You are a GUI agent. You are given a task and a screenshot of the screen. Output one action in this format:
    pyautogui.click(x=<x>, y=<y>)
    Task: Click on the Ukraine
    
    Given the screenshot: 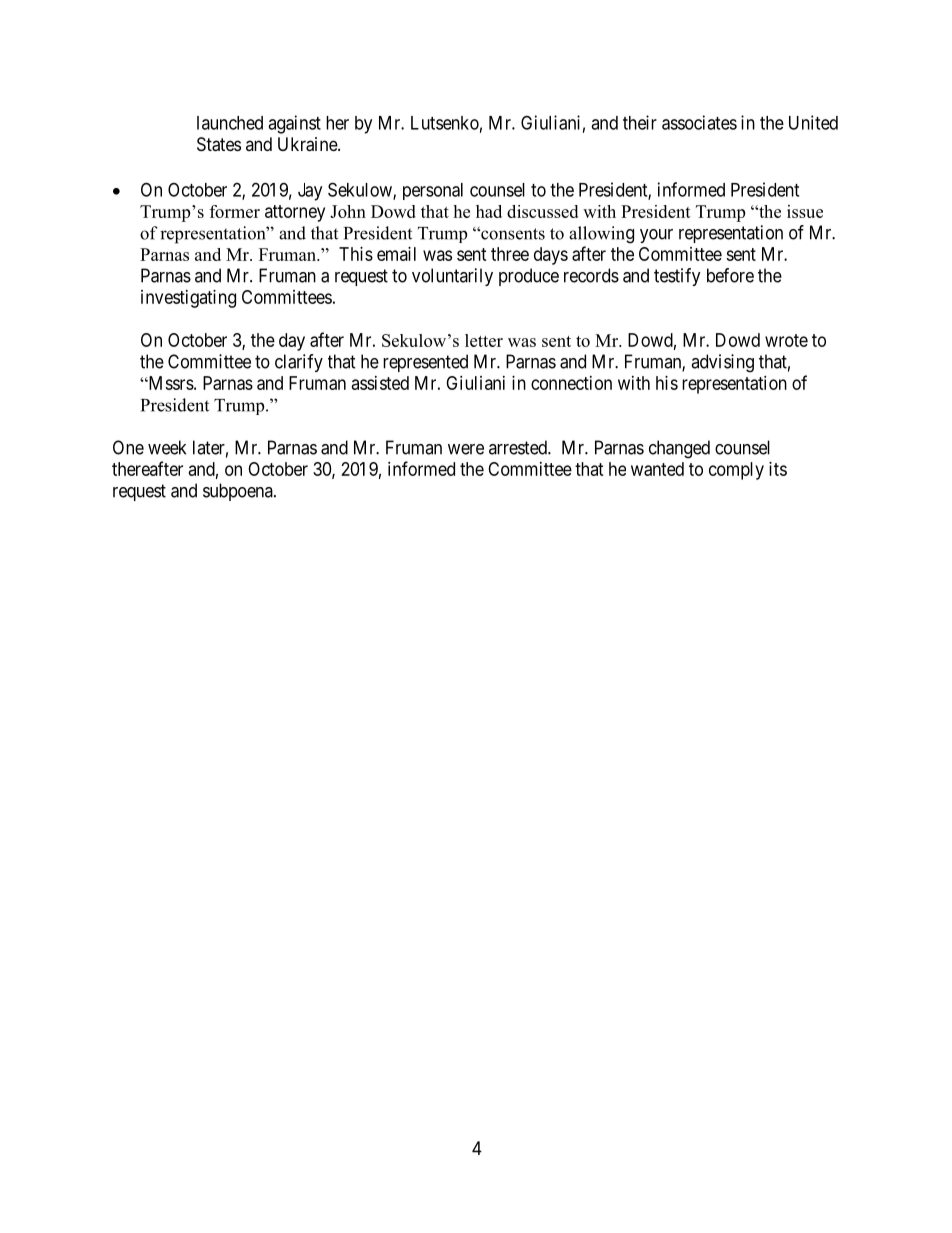 What is the action you would take?
    pyautogui.click(x=308, y=144)
